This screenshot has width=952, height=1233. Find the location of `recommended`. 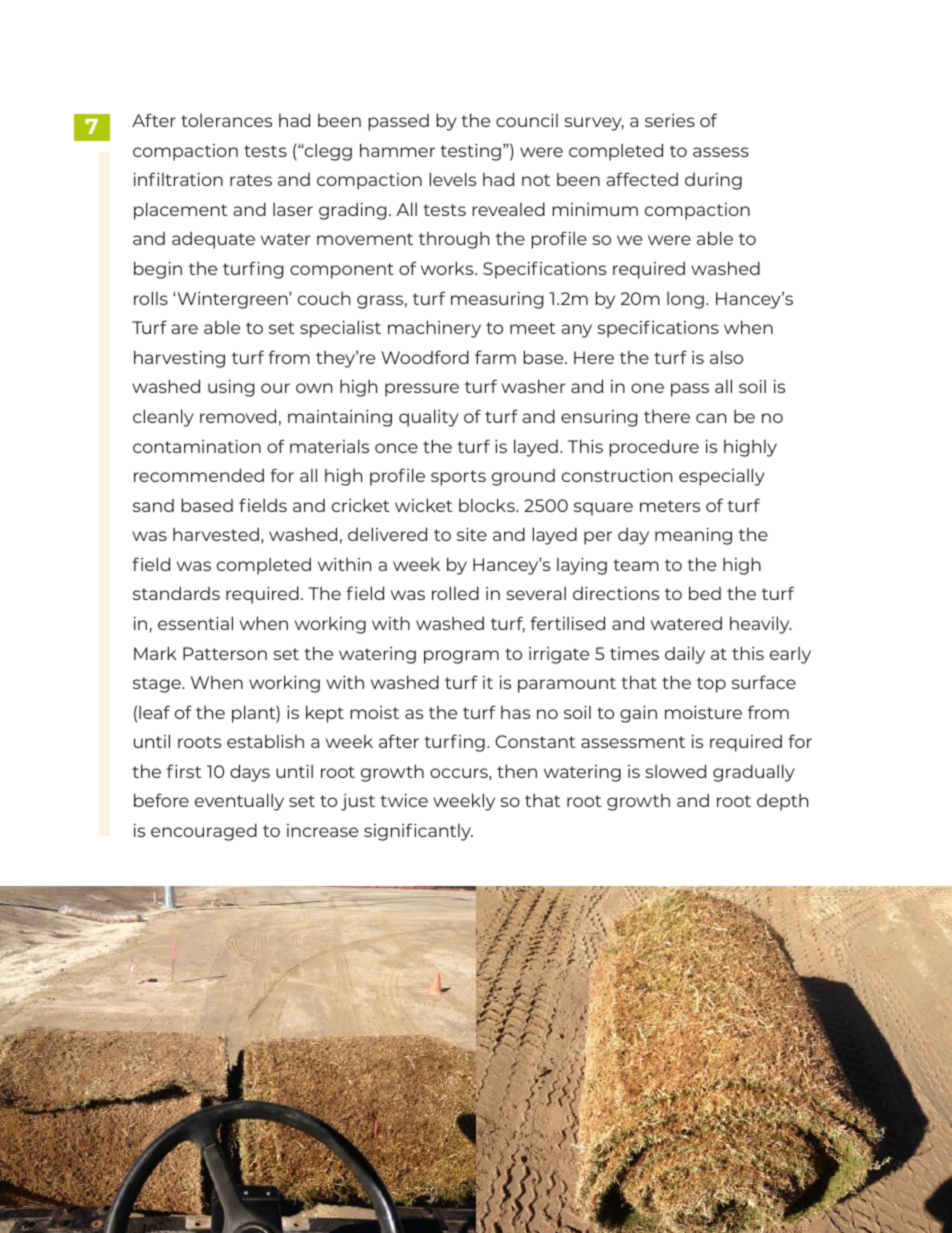

recommended is located at coordinates (199, 475).
